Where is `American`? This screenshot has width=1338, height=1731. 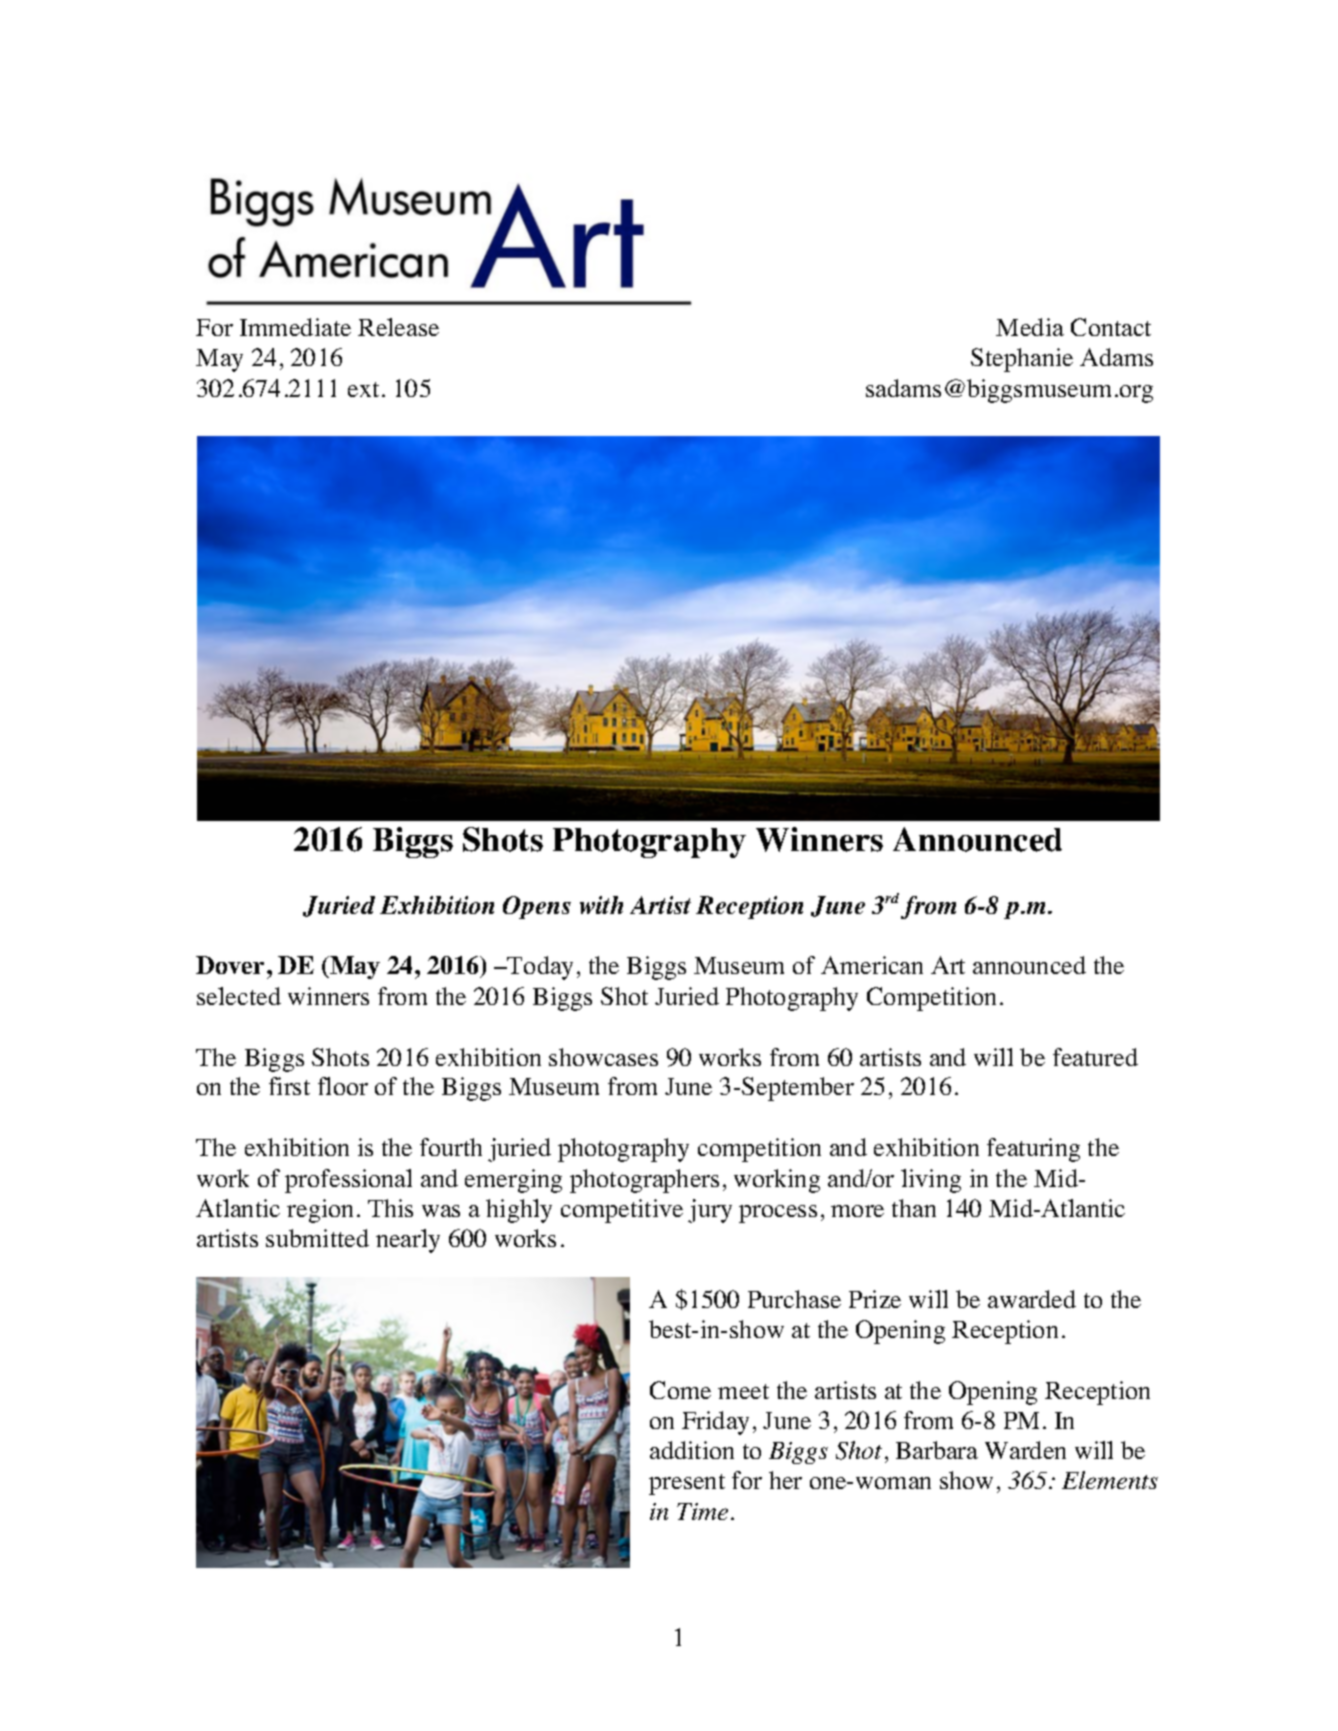 American is located at coordinates (872, 965).
